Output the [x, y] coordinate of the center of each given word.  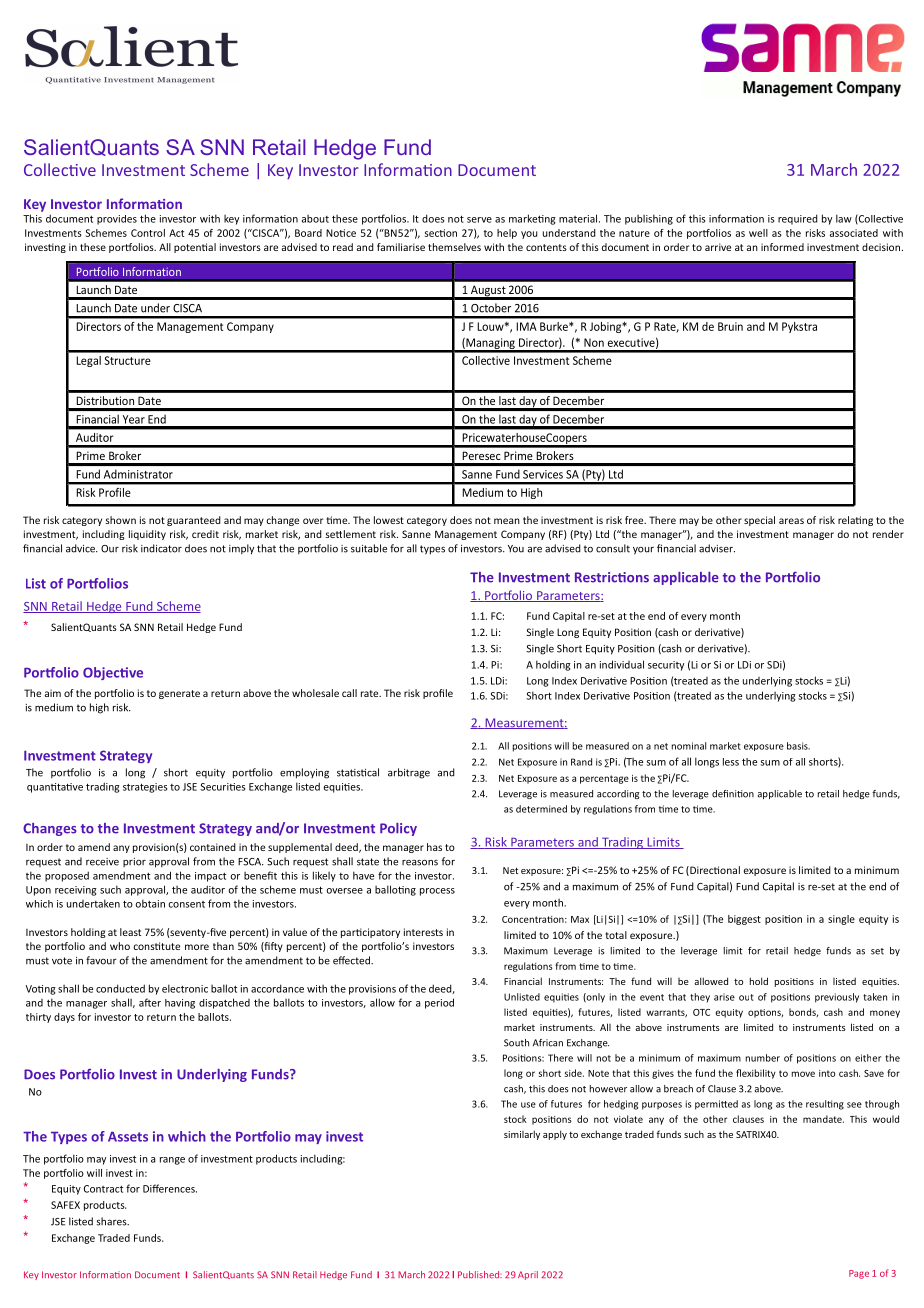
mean [507, 521]
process [437, 892]
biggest [744, 920]
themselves [454, 247]
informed [782, 247]
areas [791, 521]
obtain [150, 903]
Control [148, 233]
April [528, 1275]
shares [112, 1221]
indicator [161, 548]
